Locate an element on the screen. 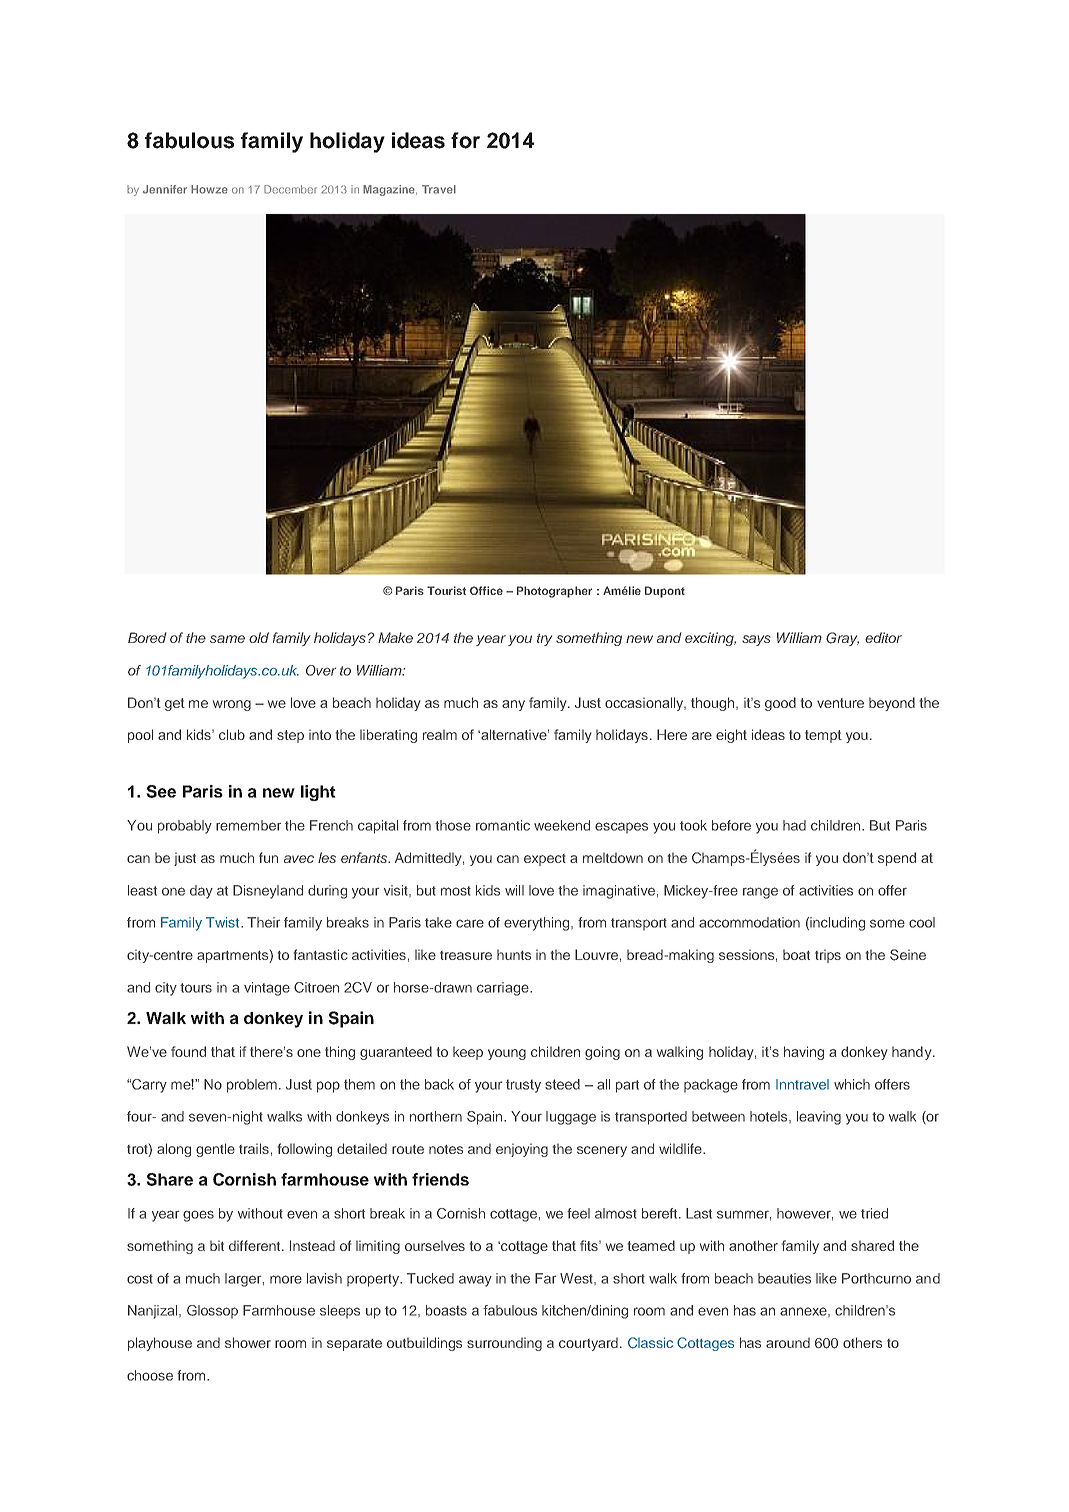 The height and width of the screenshot is (1512, 1069). December is located at coordinates (290, 189).
